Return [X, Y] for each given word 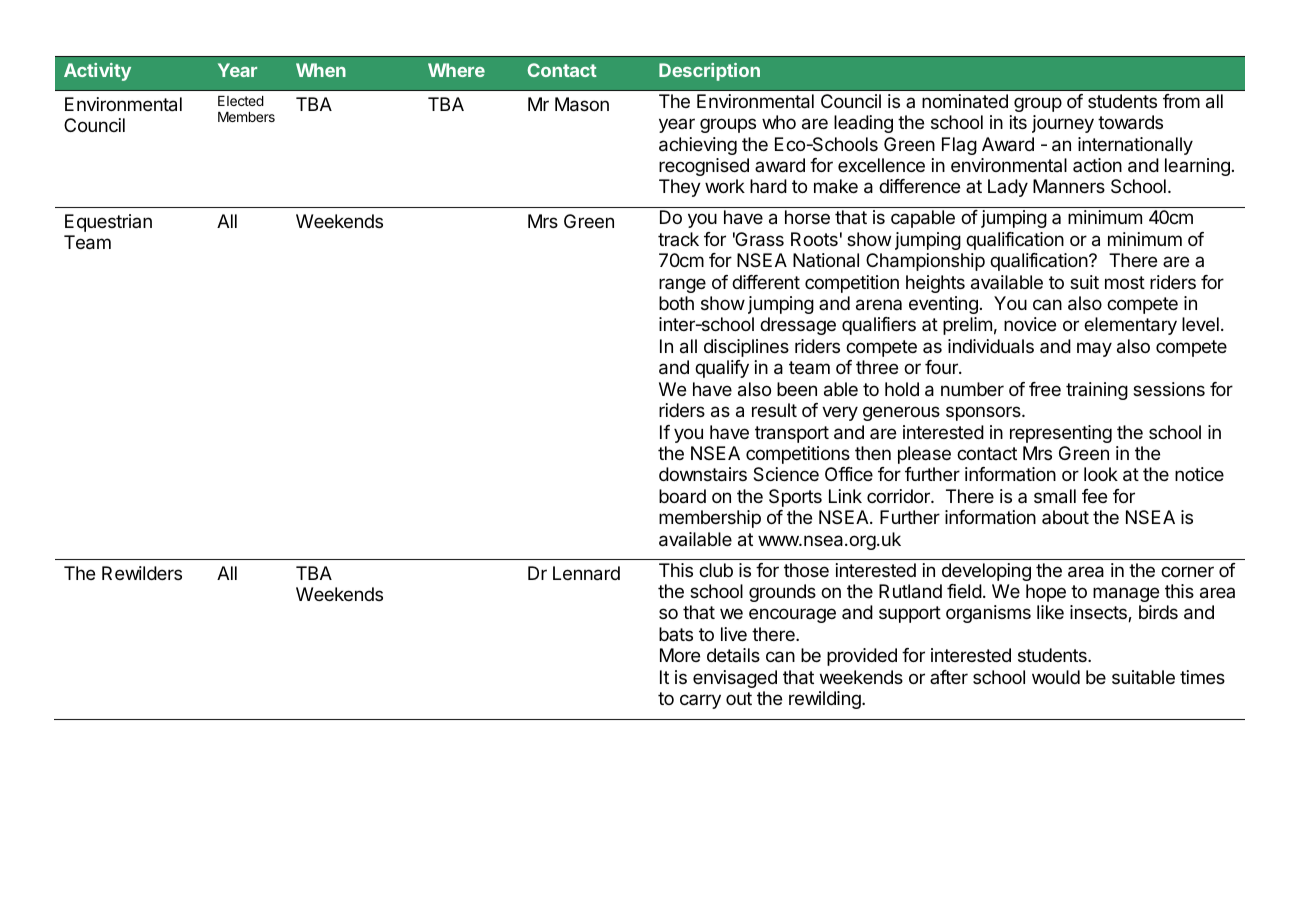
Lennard [586, 573]
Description [709, 72]
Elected [241, 101]
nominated [965, 101]
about [1065, 517]
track [678, 239]
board [682, 496]
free [1045, 389]
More [680, 655]
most [1125, 282]
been [797, 389]
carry [700, 701]
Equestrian [108, 223]
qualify [722, 369]
